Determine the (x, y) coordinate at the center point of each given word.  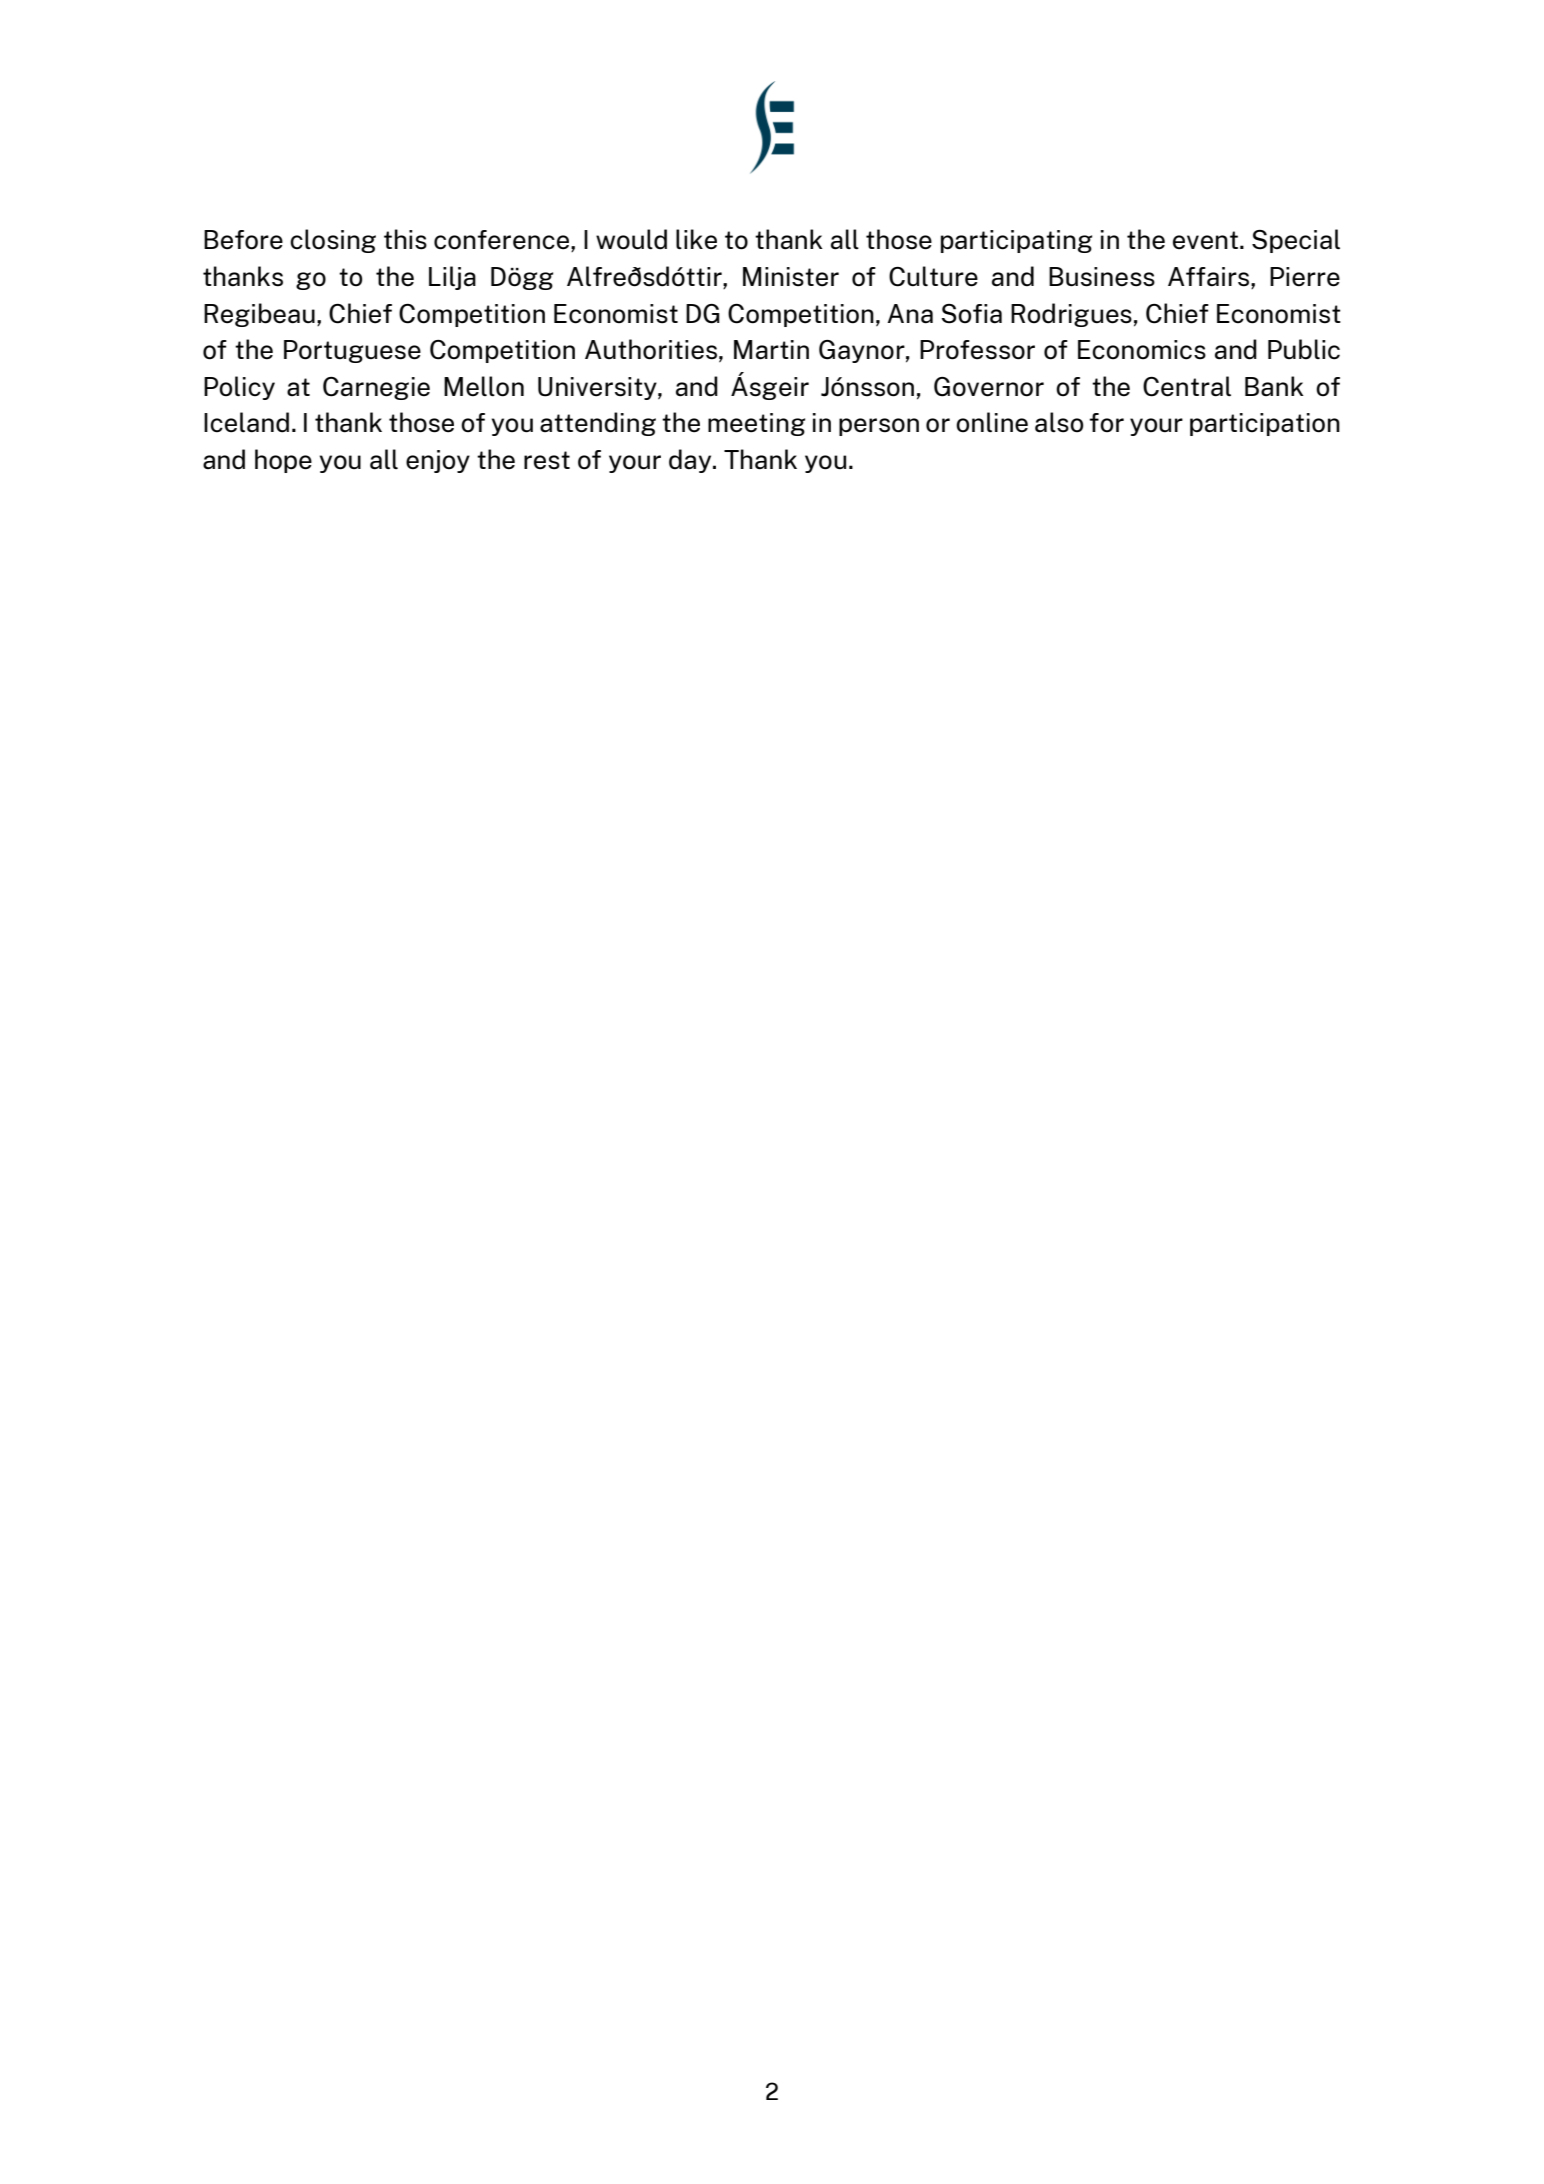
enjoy (438, 461)
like (696, 239)
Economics (1142, 350)
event (1207, 240)
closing (333, 241)
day (691, 461)
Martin (771, 350)
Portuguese (352, 351)
